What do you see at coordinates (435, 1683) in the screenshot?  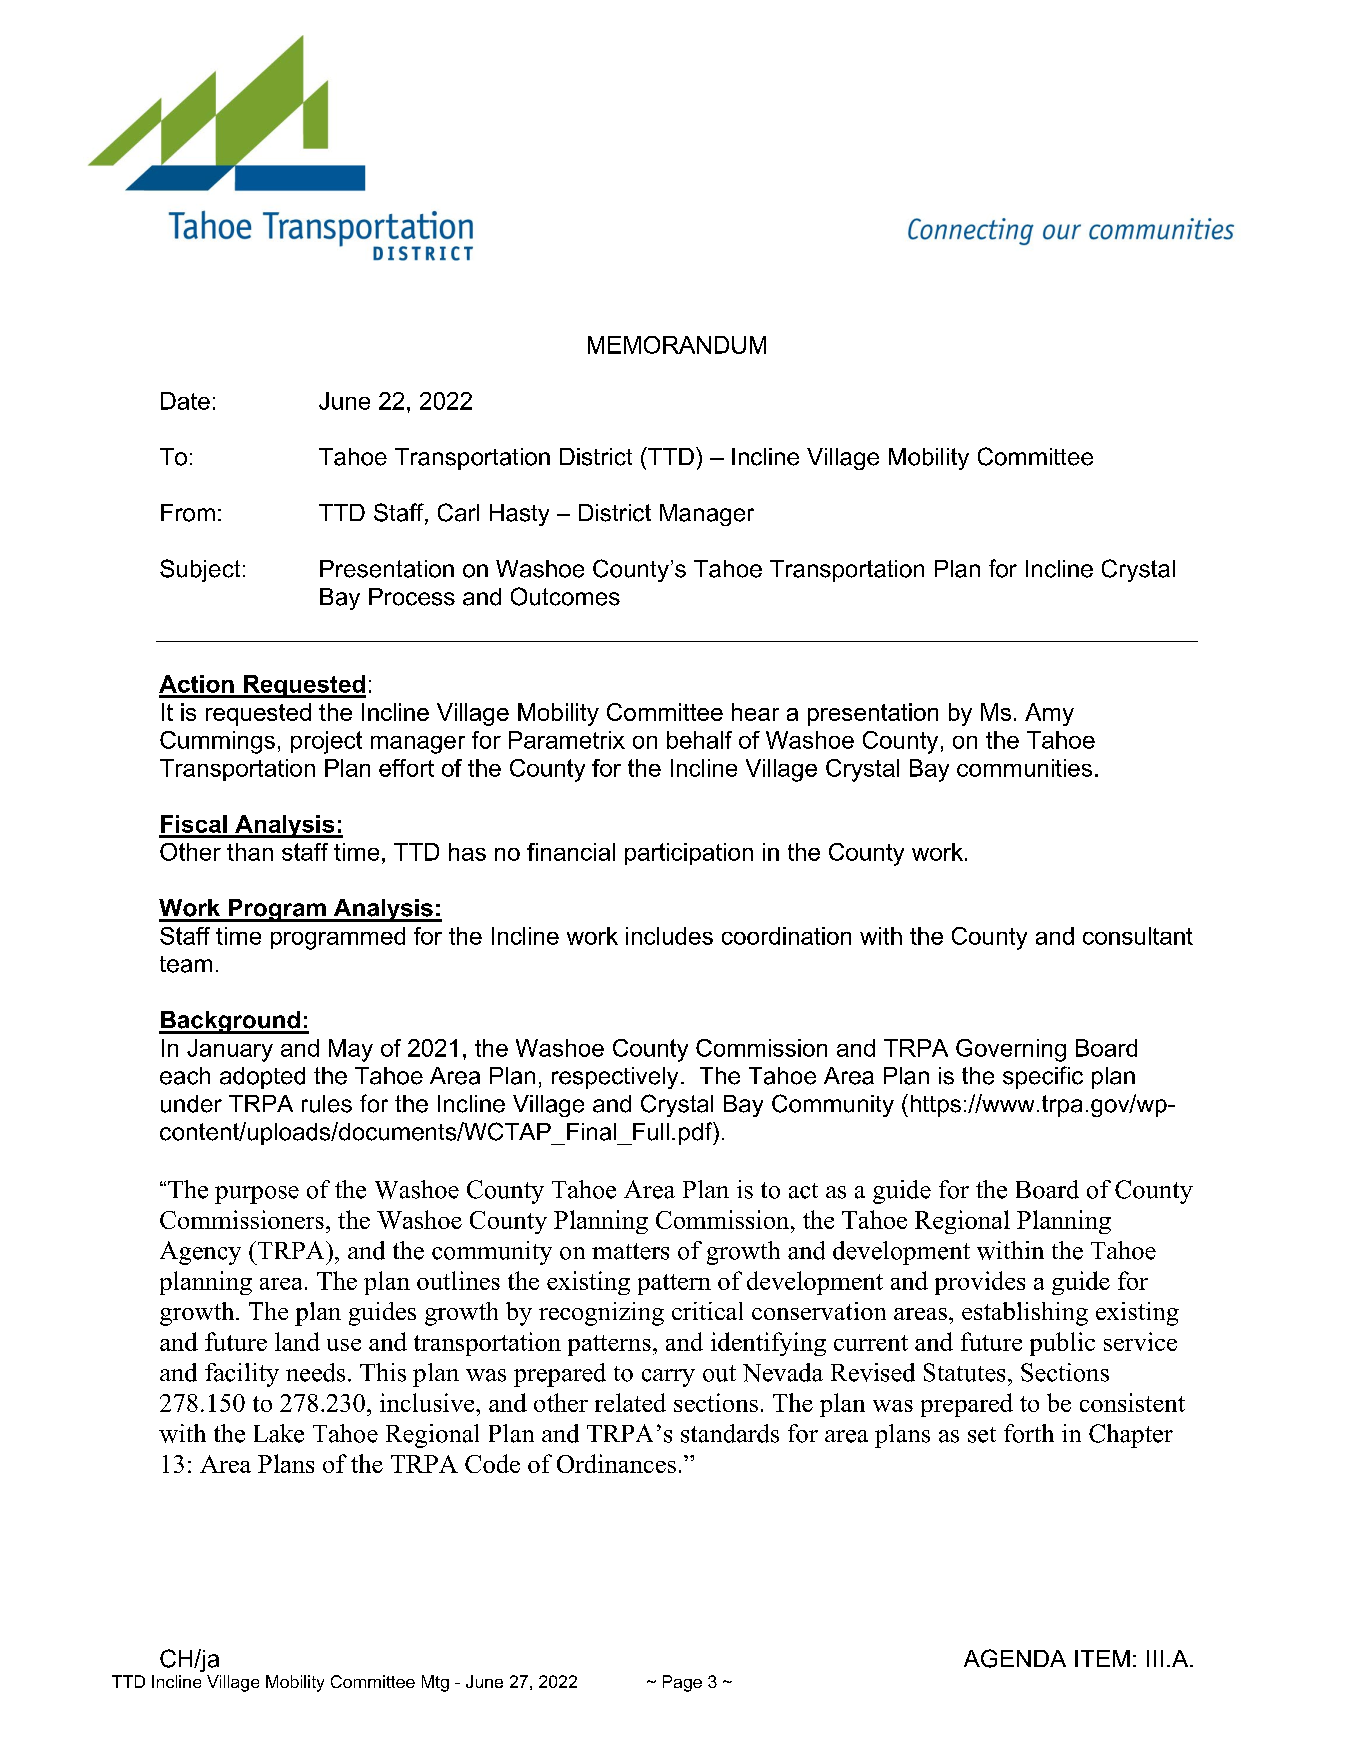 I see `Mtg` at bounding box center [435, 1683].
